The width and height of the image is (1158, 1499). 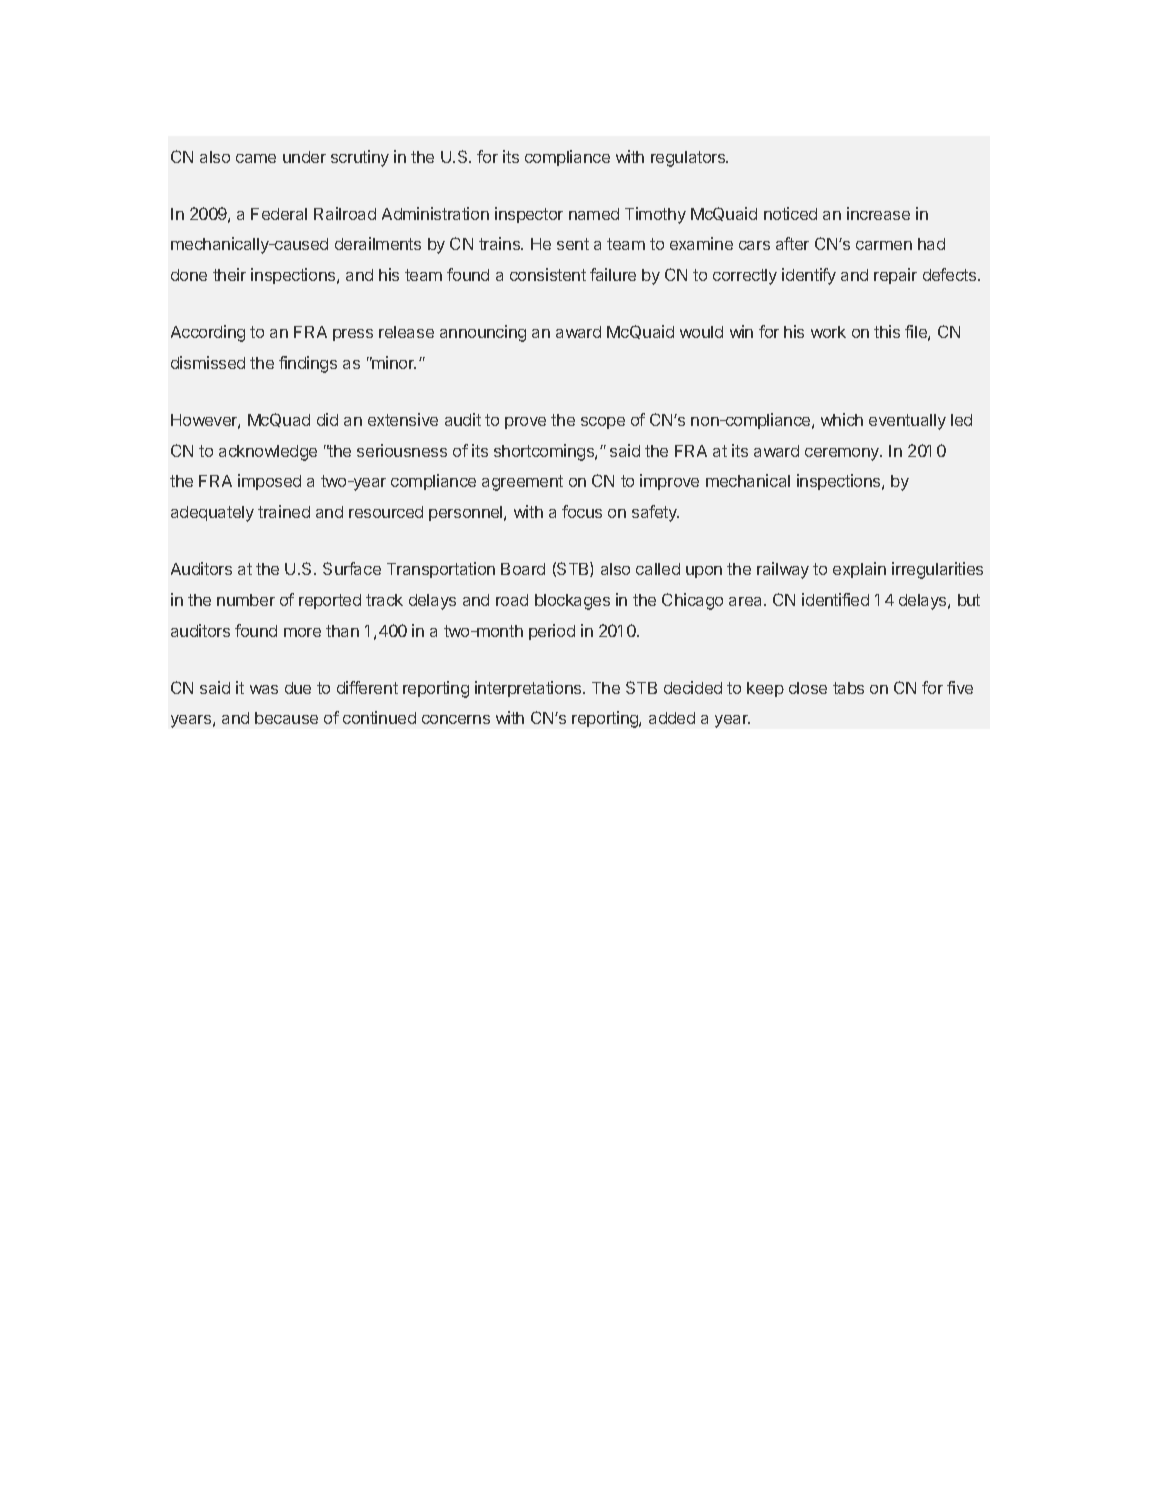 I want to click on acknowledge, so click(x=268, y=453).
